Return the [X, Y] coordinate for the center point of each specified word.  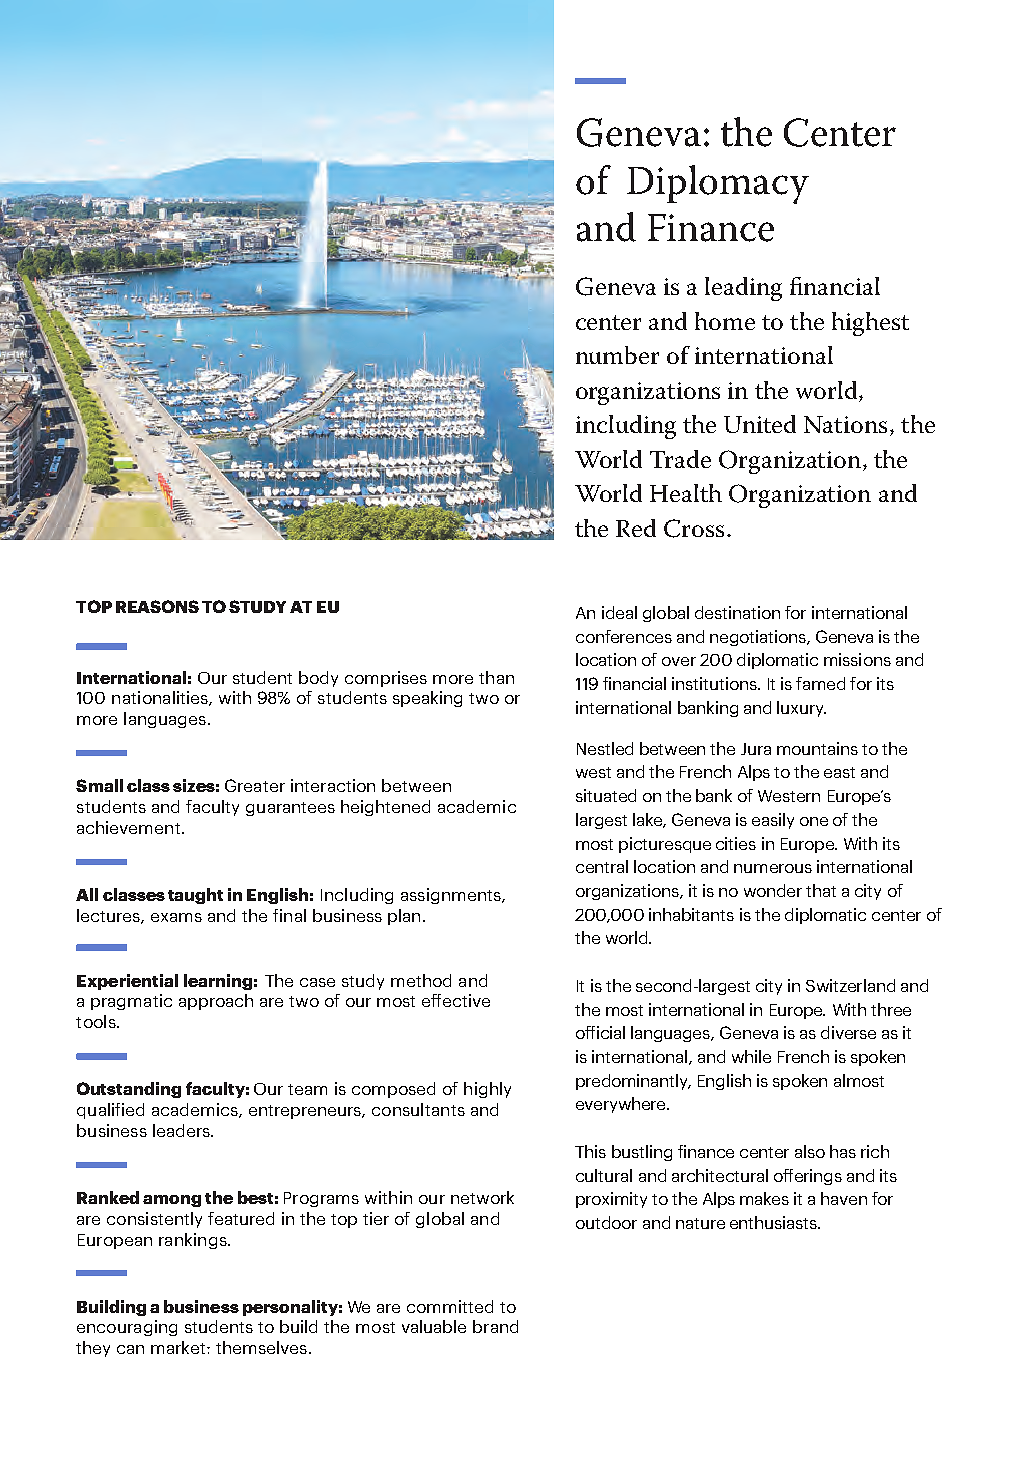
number [617, 355]
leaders [182, 1130]
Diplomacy [718, 184]
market [179, 1347]
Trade [680, 459]
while [751, 1056]
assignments [452, 896]
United [760, 424]
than [496, 677]
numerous [773, 868]
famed [820, 683]
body [318, 679]
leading [743, 289]
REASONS [157, 606]
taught [195, 896]
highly [487, 1090]
